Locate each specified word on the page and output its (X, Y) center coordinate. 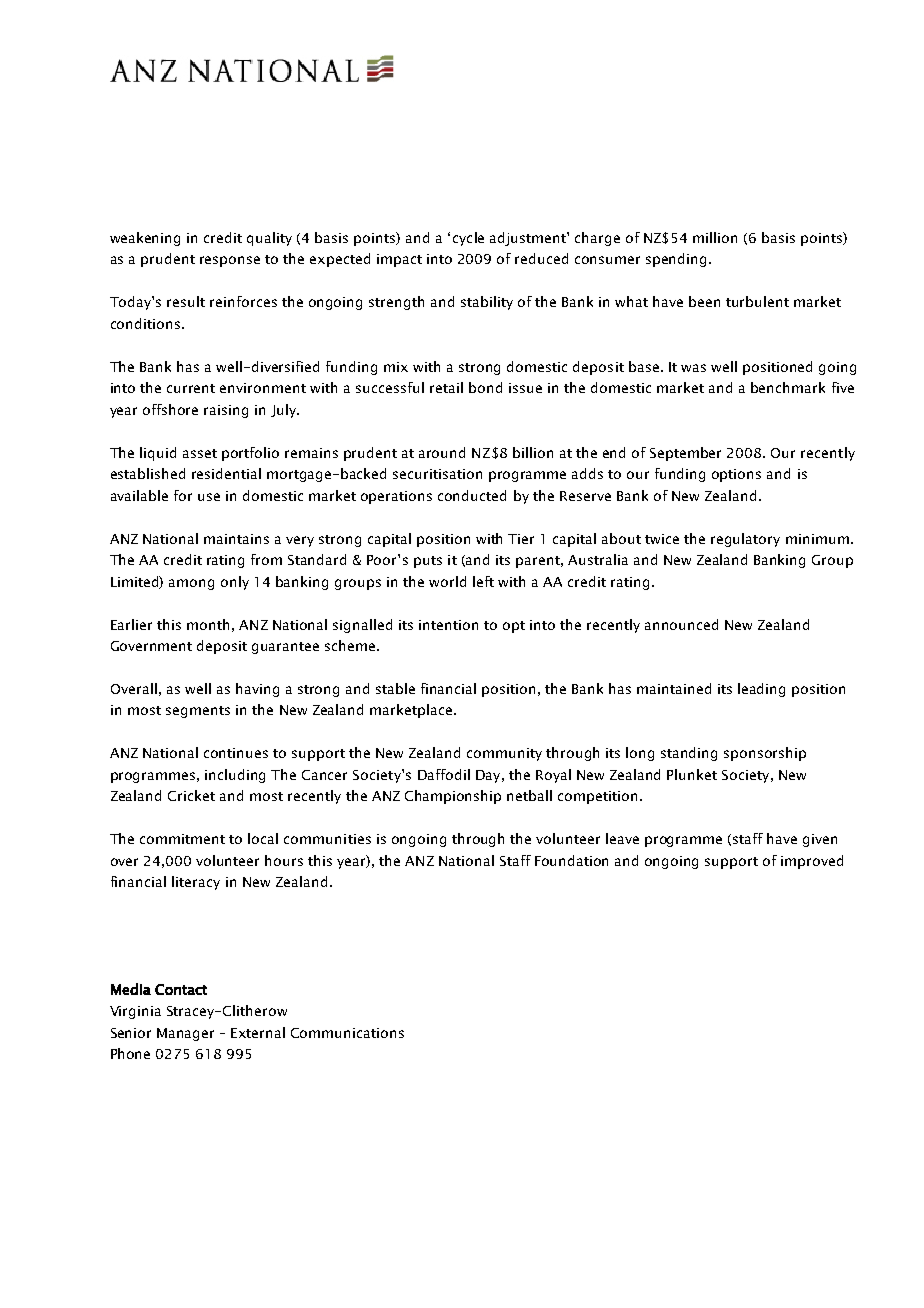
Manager (185, 1034)
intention (448, 625)
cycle (468, 239)
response (230, 261)
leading (761, 690)
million (715, 237)
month (208, 624)
